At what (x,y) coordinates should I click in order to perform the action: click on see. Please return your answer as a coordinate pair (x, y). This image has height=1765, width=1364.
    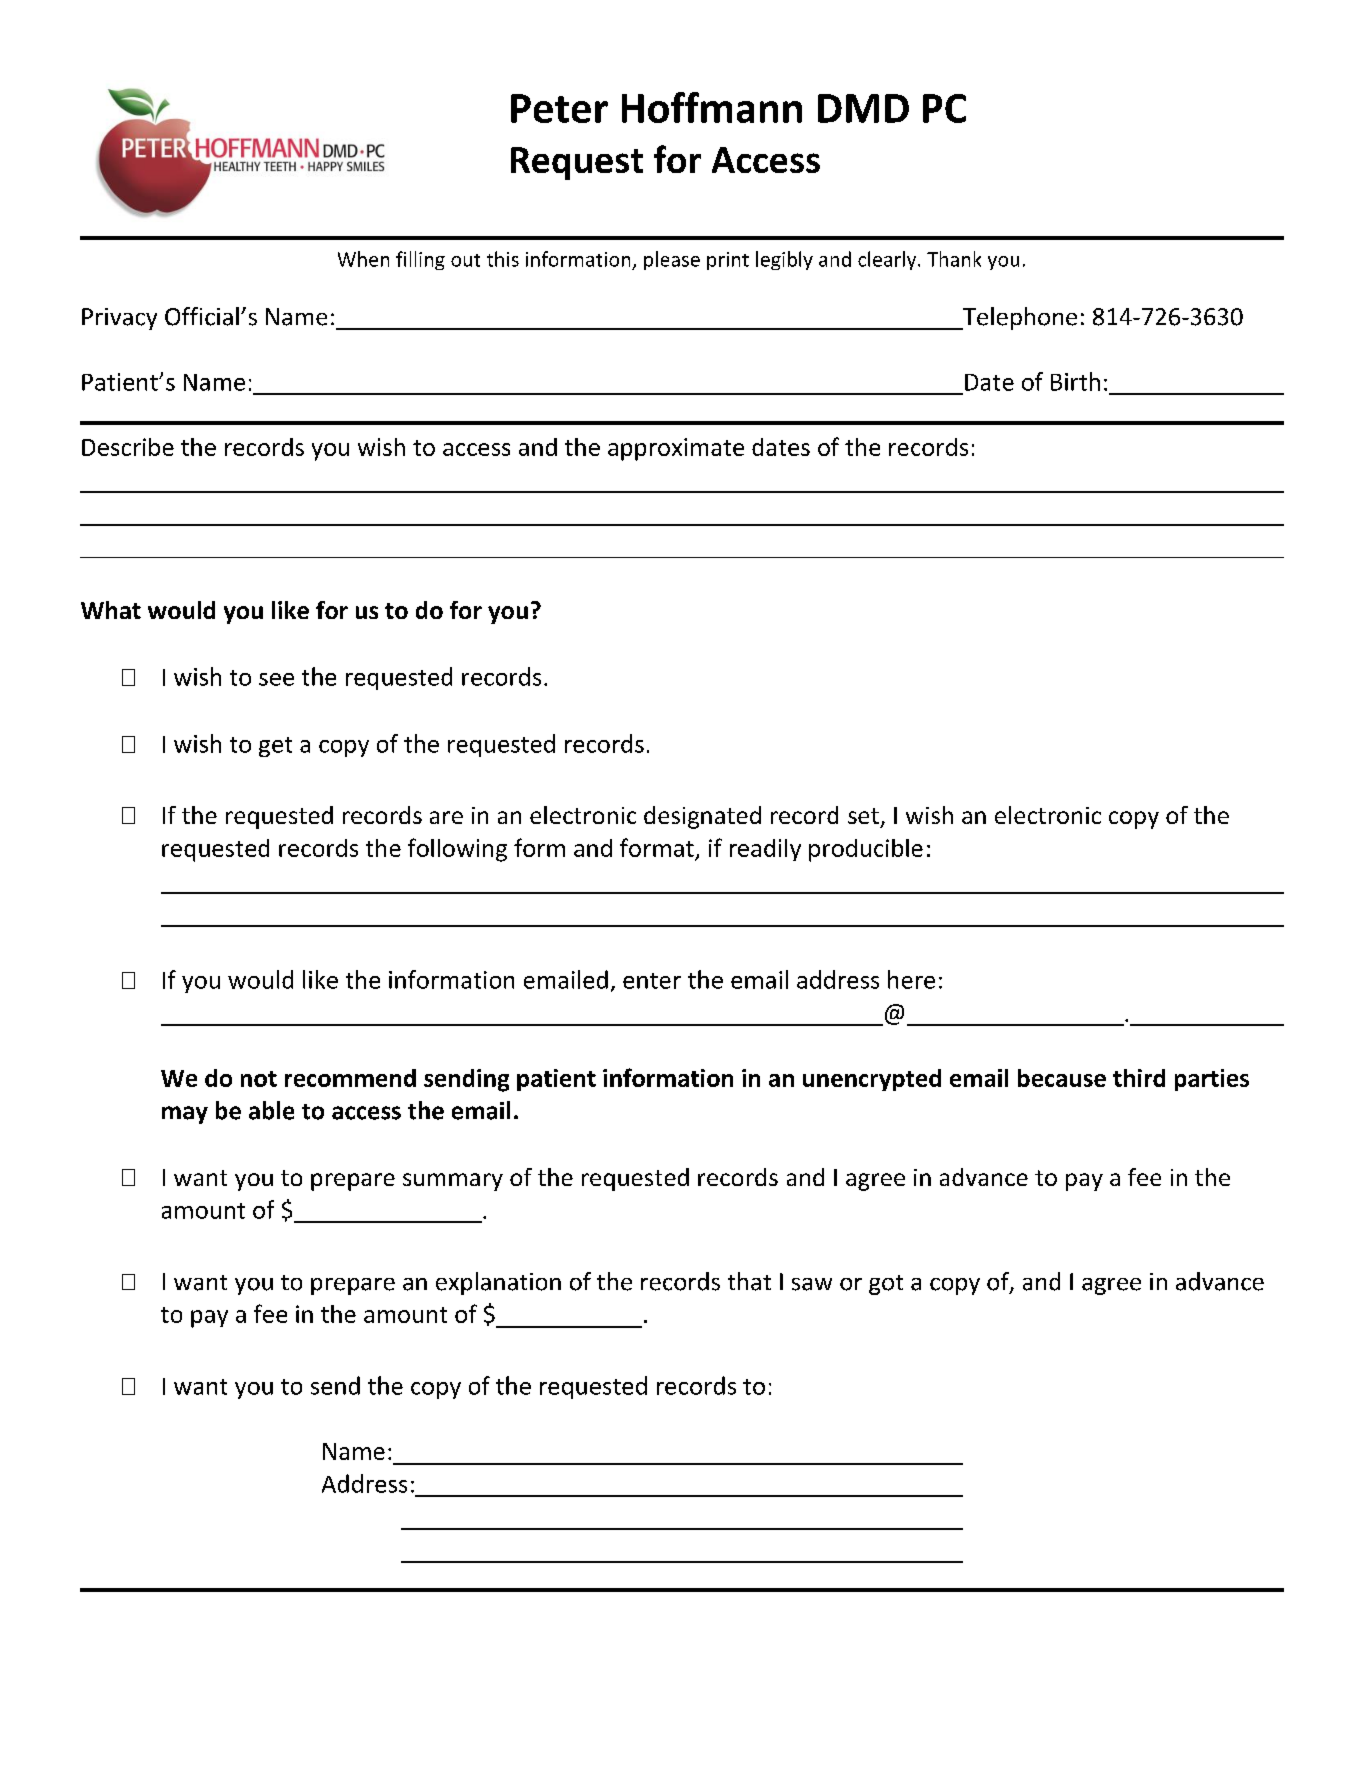
    Looking at the image, I should click on (276, 679).
